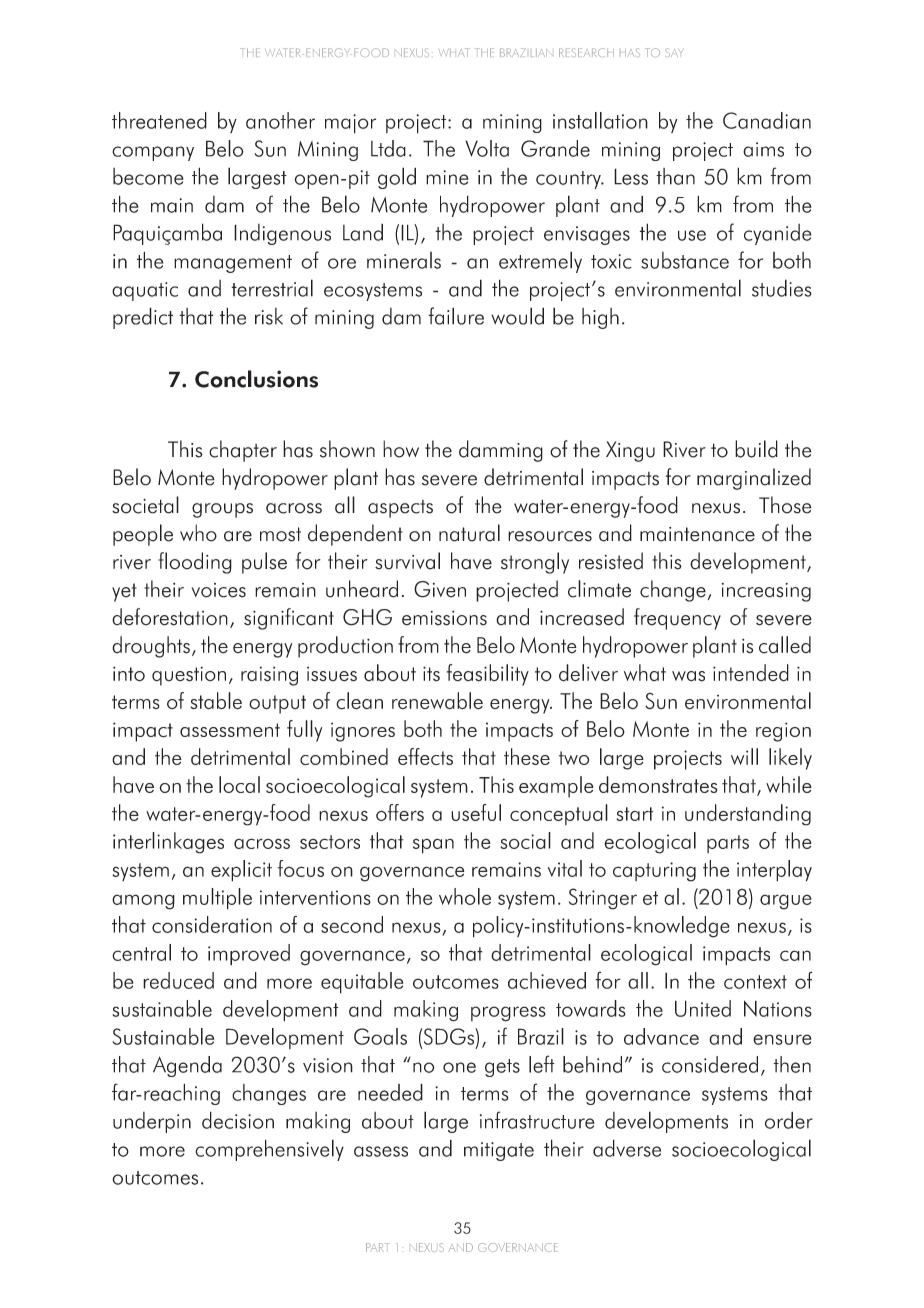  What do you see at coordinates (499, 1151) in the page?
I see `mitigate` at bounding box center [499, 1151].
